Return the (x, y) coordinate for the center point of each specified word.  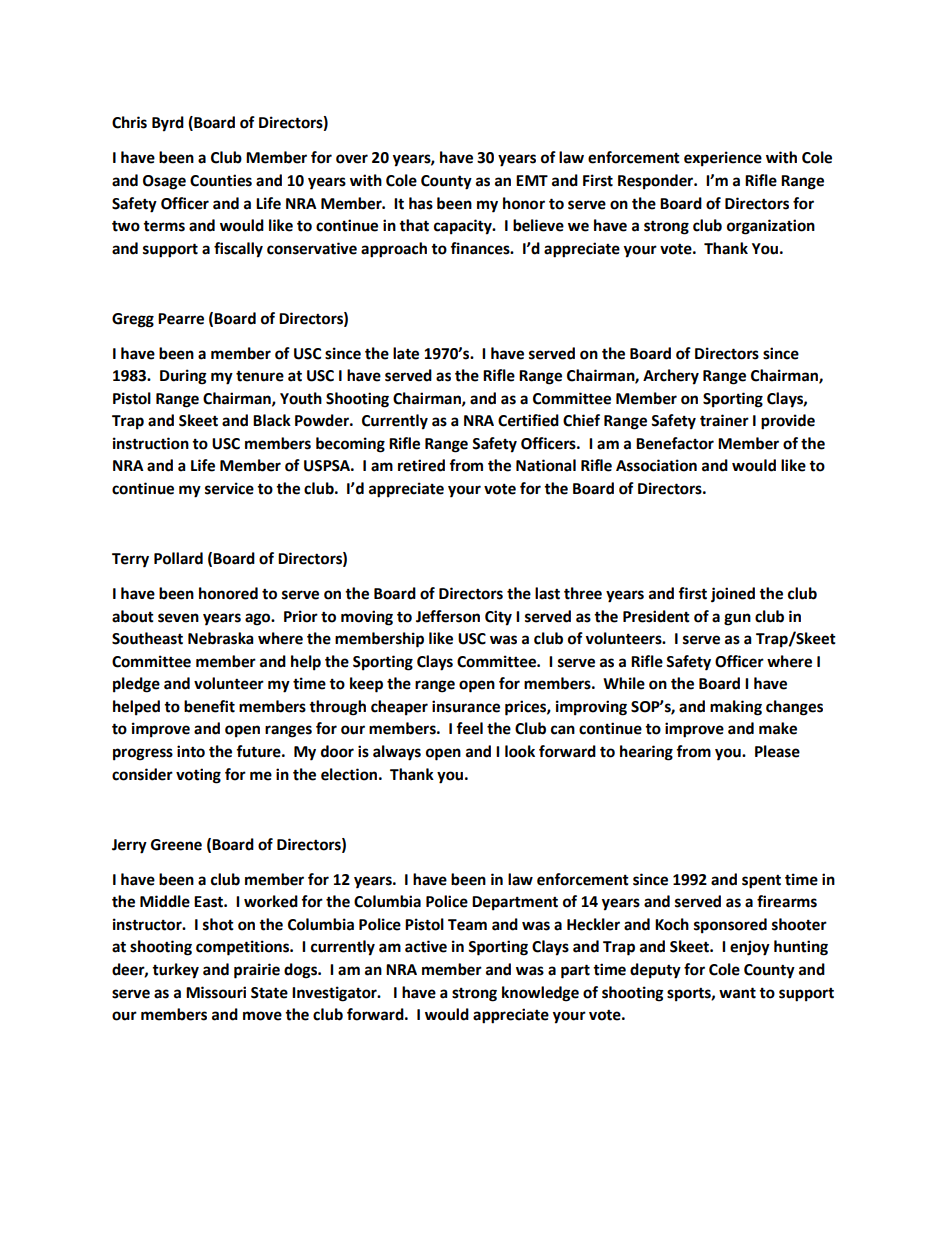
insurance (466, 706)
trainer (724, 420)
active (426, 946)
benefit (209, 706)
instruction (151, 443)
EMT (532, 180)
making (736, 708)
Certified (528, 420)
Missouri (216, 992)
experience (723, 159)
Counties (221, 180)
